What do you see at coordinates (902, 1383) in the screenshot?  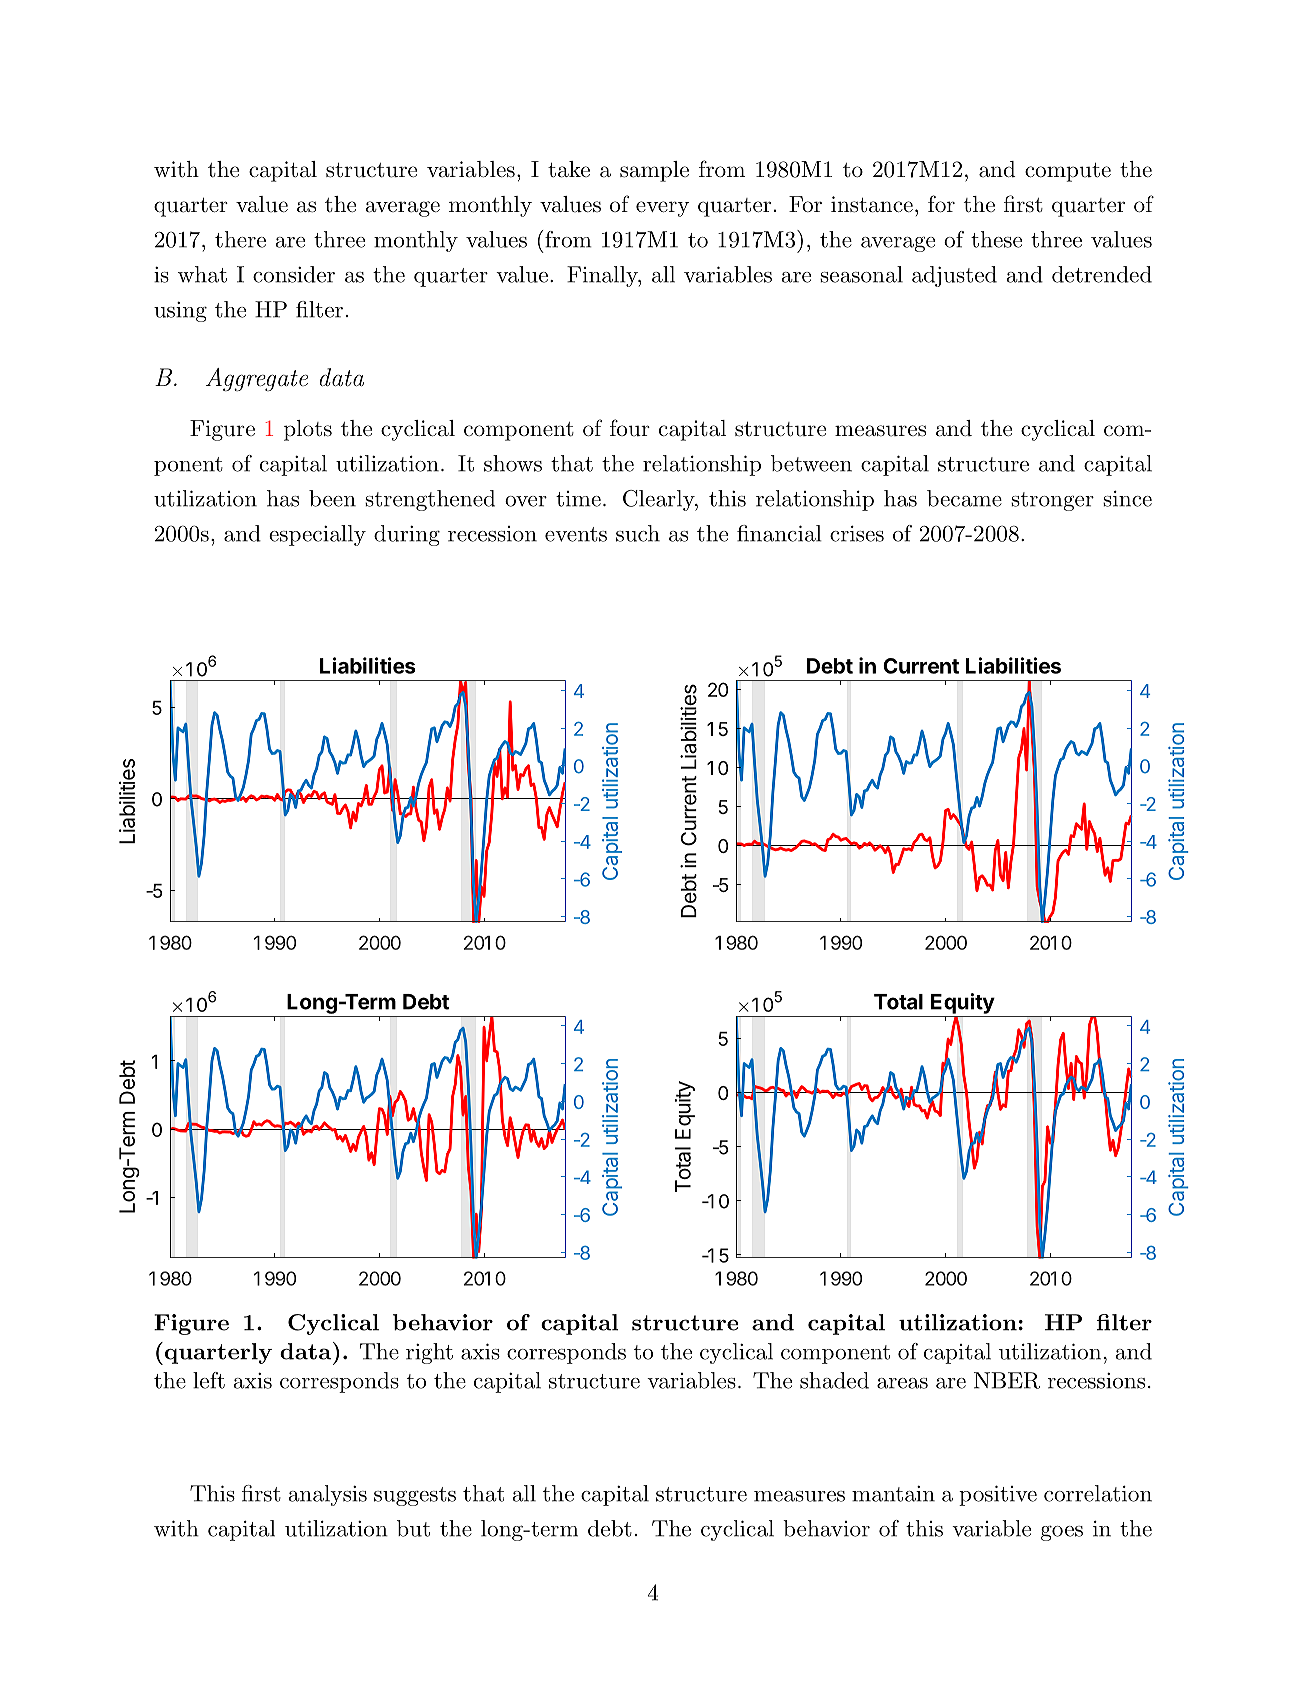 I see `areas` at bounding box center [902, 1383].
